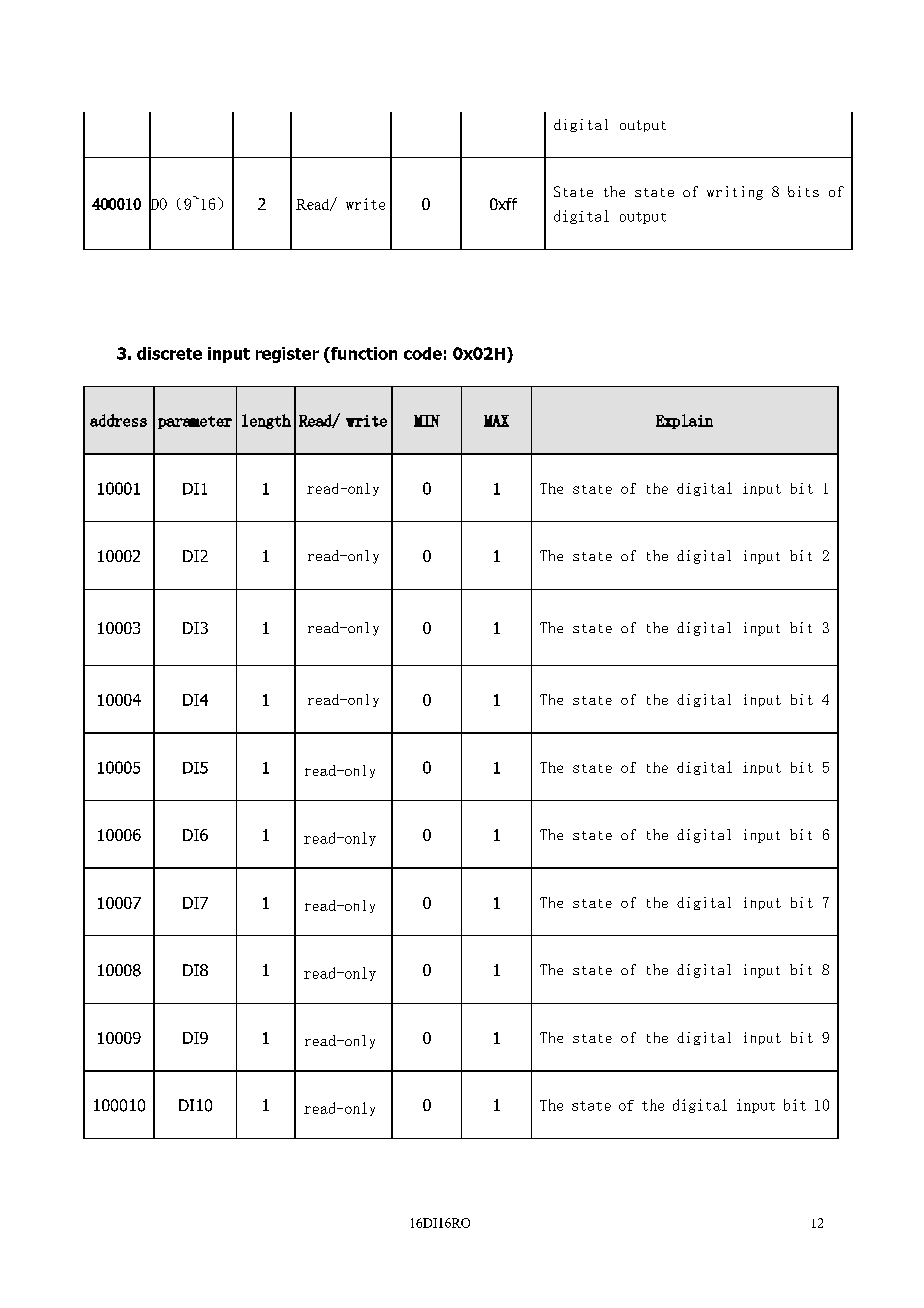  What do you see at coordinates (287, 355) in the screenshot?
I see `register` at bounding box center [287, 355].
